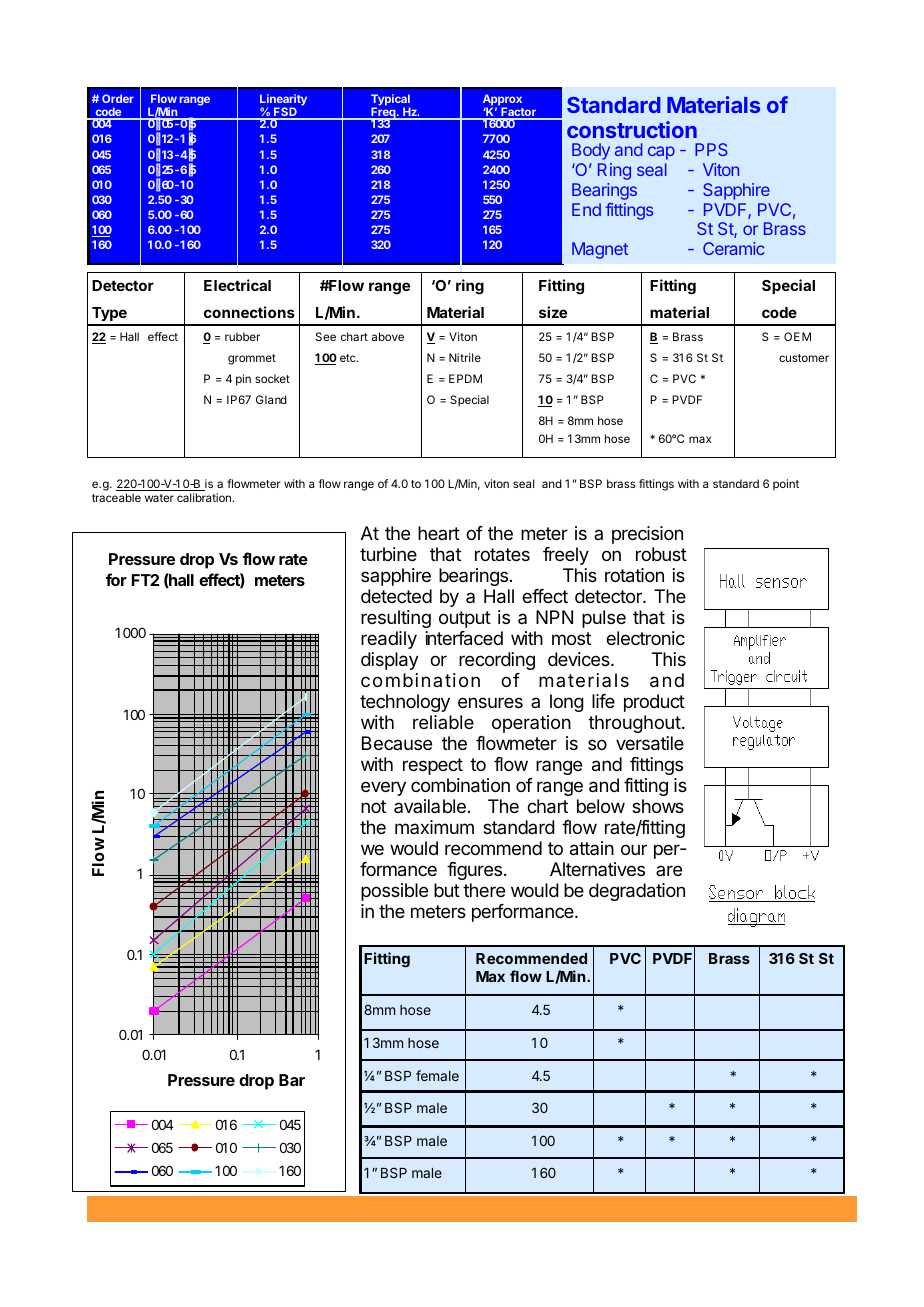 The width and height of the screenshot is (924, 1307). What do you see at coordinates (373, 806) in the screenshot?
I see `not` at bounding box center [373, 806].
